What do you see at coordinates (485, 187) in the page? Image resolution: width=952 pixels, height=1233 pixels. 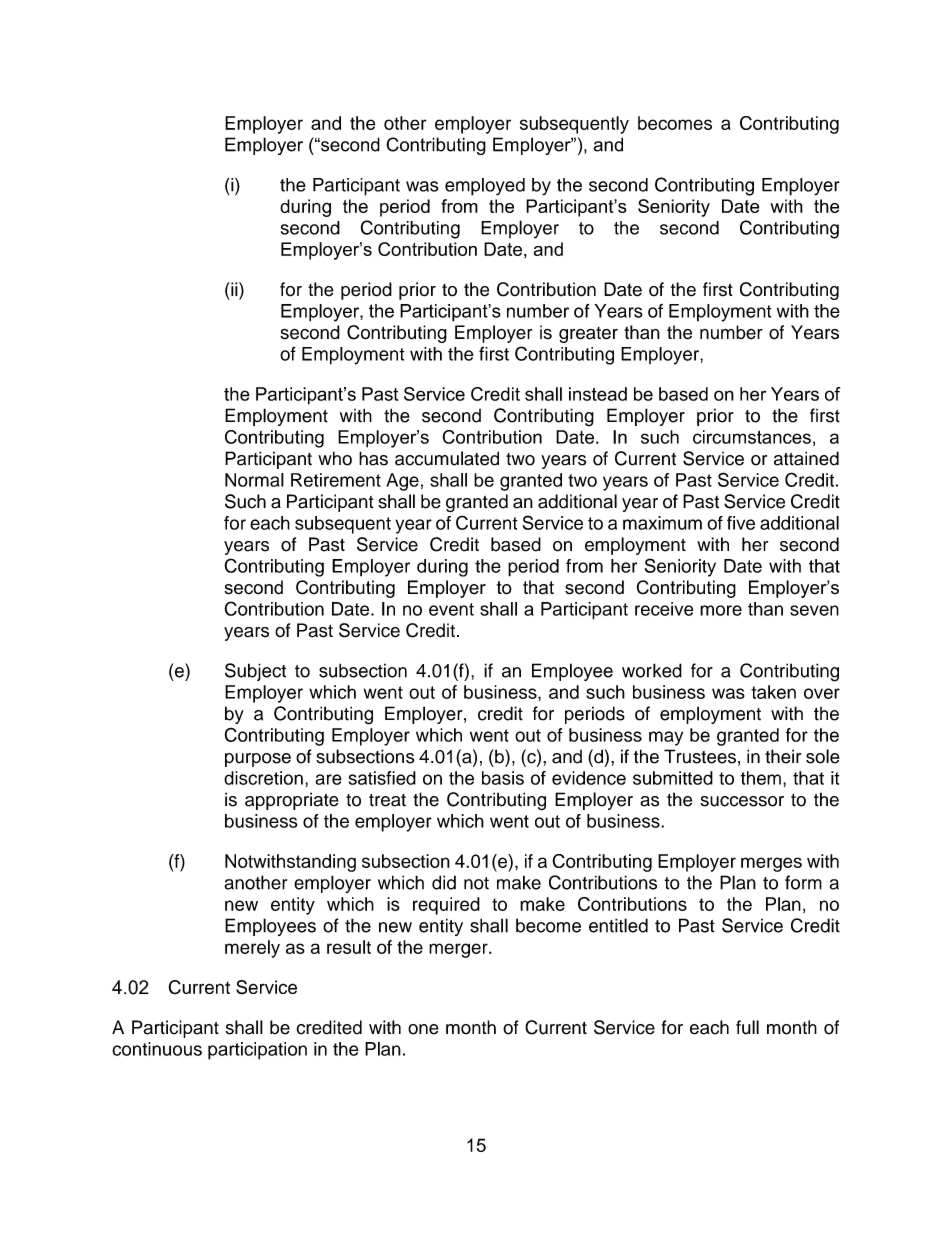 I see `employed` at bounding box center [485, 187].
